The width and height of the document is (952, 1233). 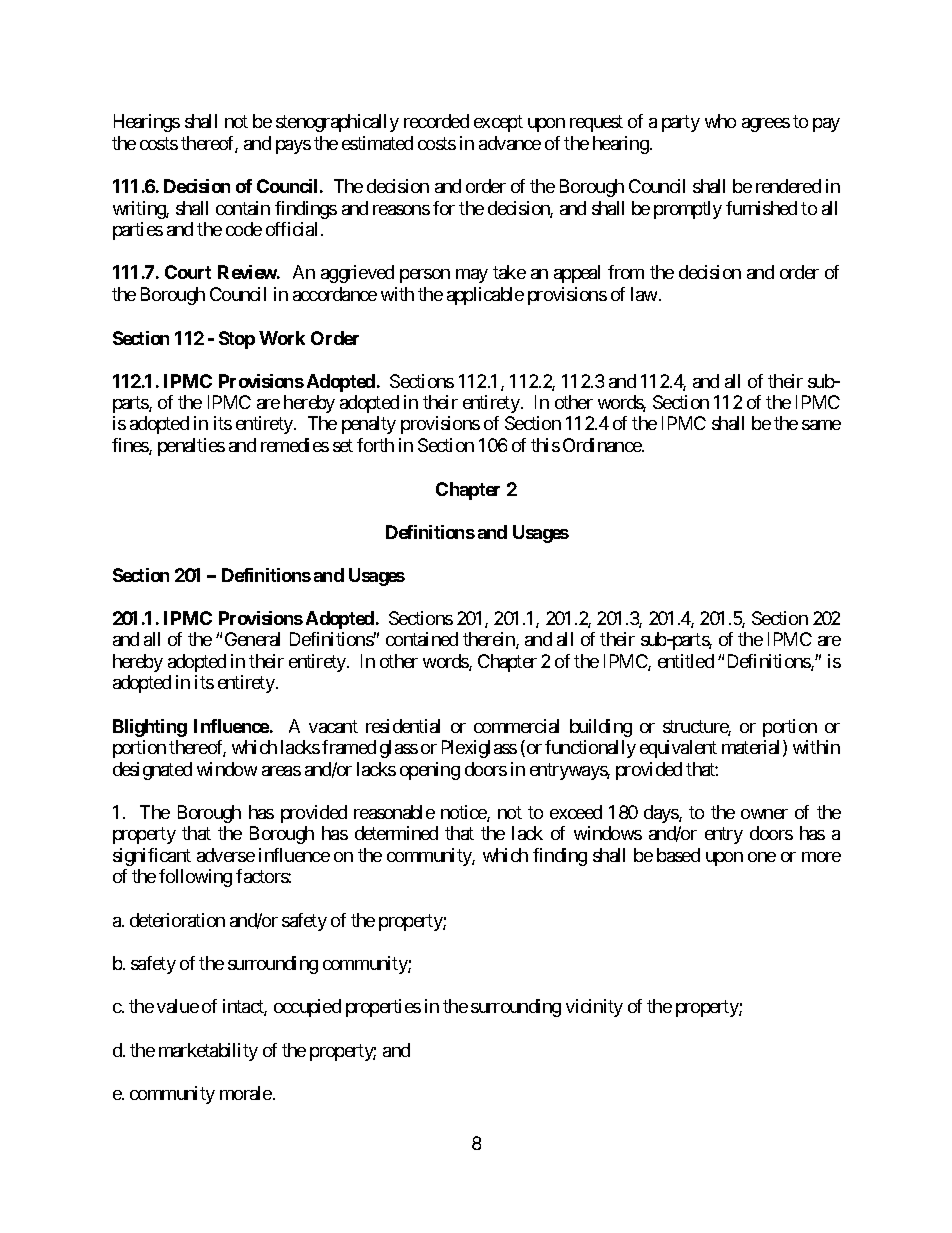 I want to click on code, so click(x=244, y=229).
